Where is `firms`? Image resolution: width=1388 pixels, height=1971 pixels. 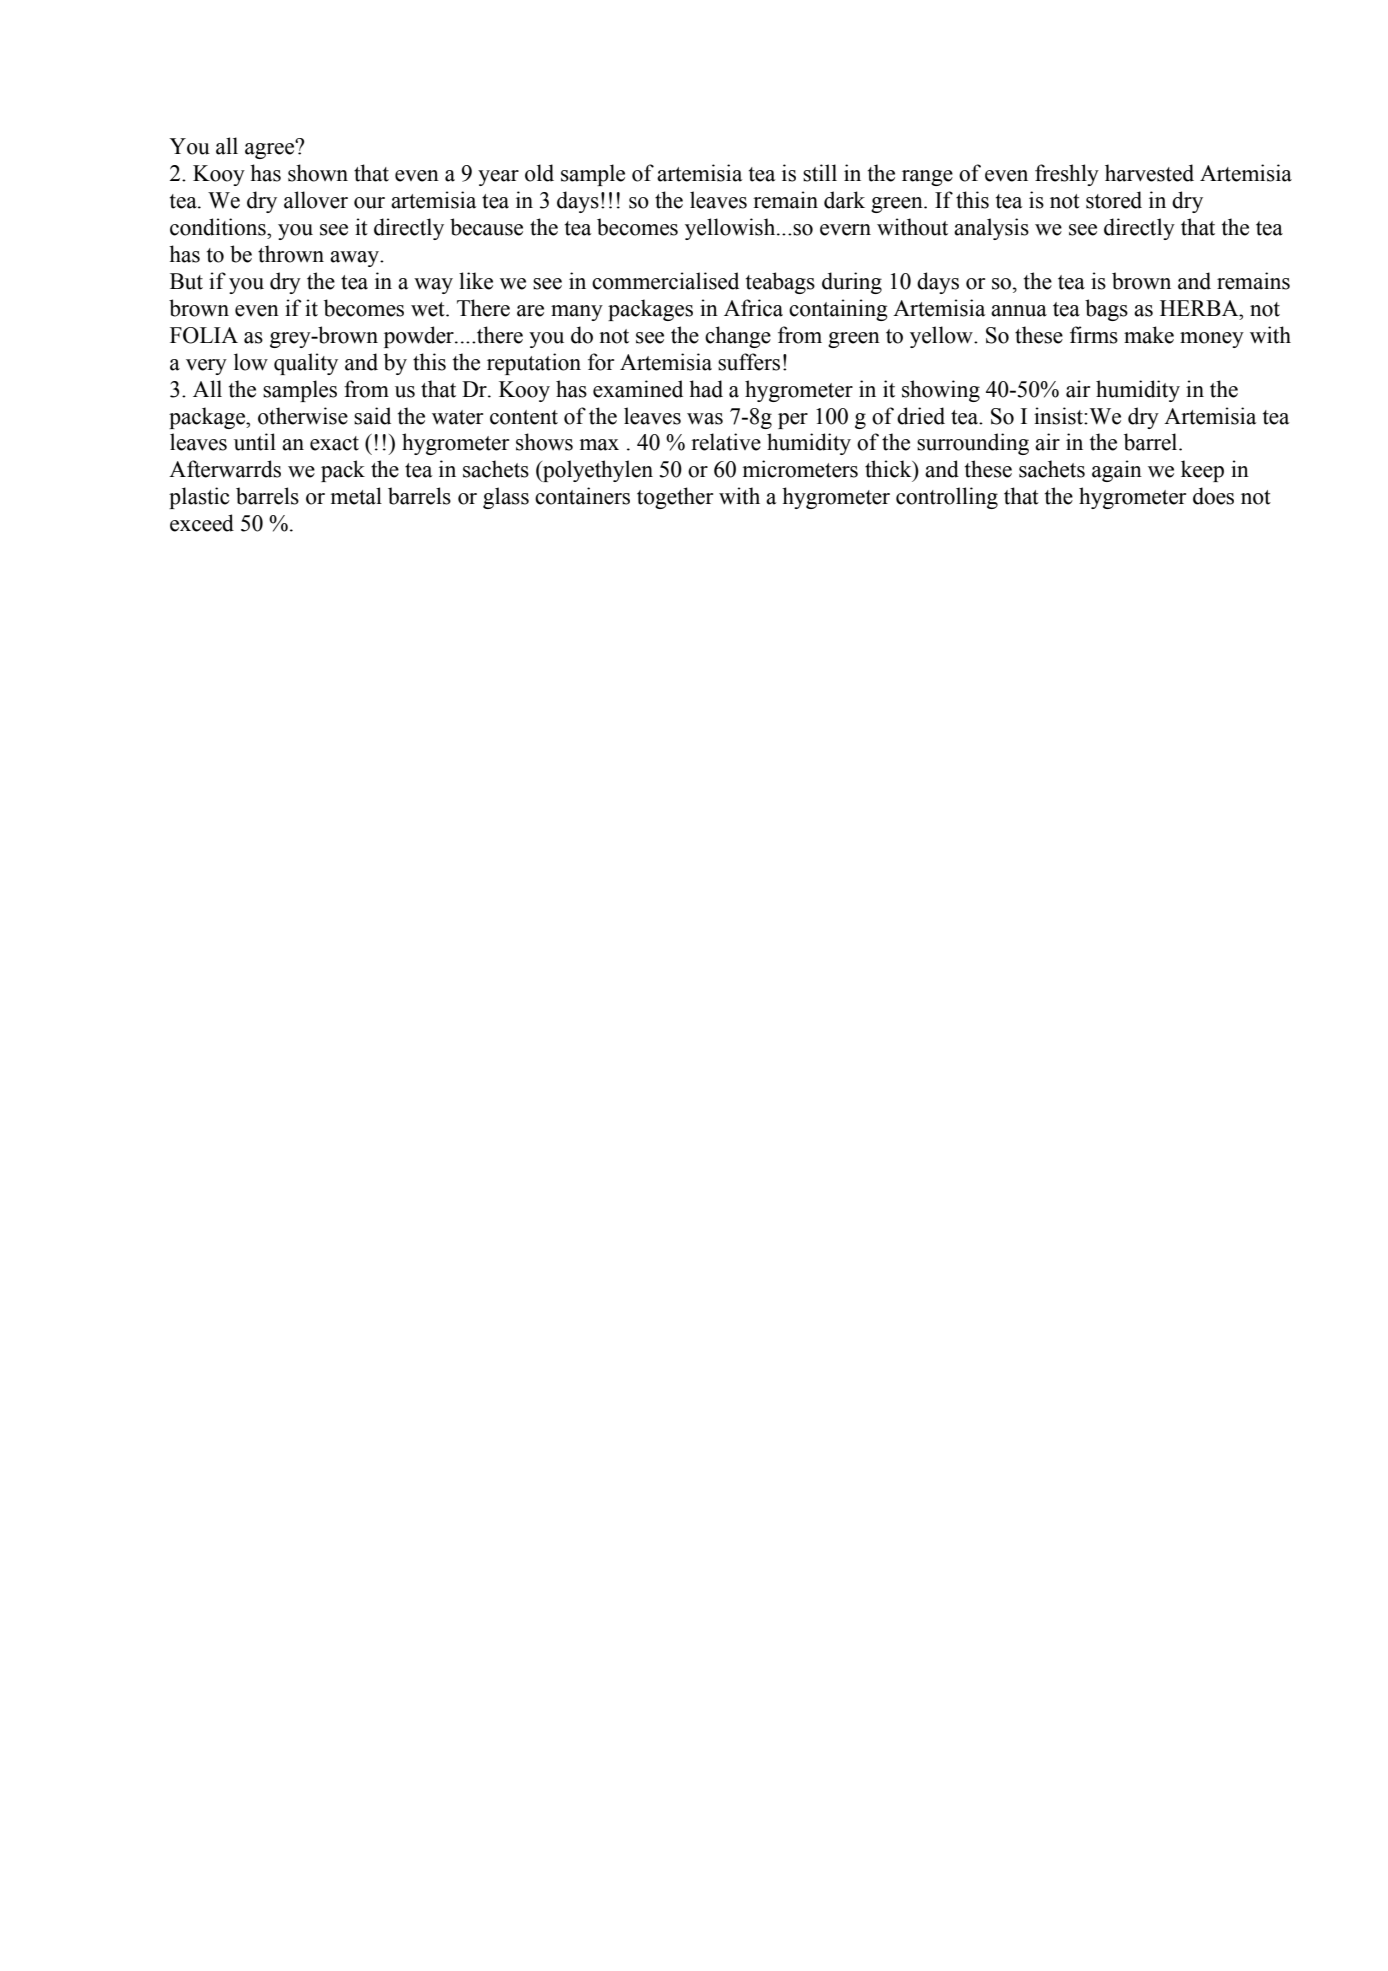
firms is located at coordinates (1094, 335).
